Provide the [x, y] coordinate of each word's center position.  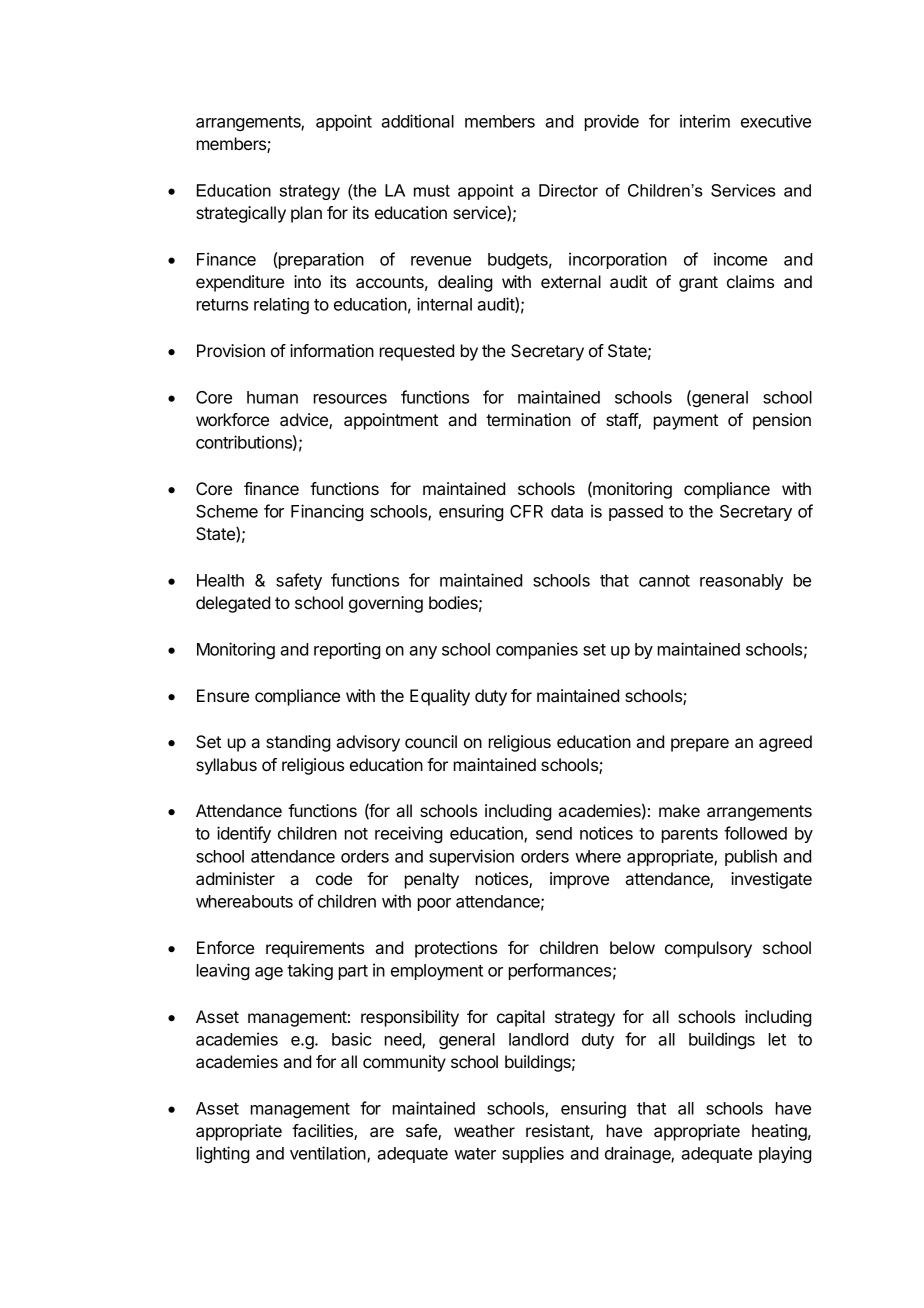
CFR [526, 511]
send [554, 833]
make [679, 810]
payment [686, 422]
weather [484, 1130]
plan [306, 214]
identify [244, 834]
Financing [327, 512]
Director [568, 190]
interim [705, 121]
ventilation [329, 1154]
